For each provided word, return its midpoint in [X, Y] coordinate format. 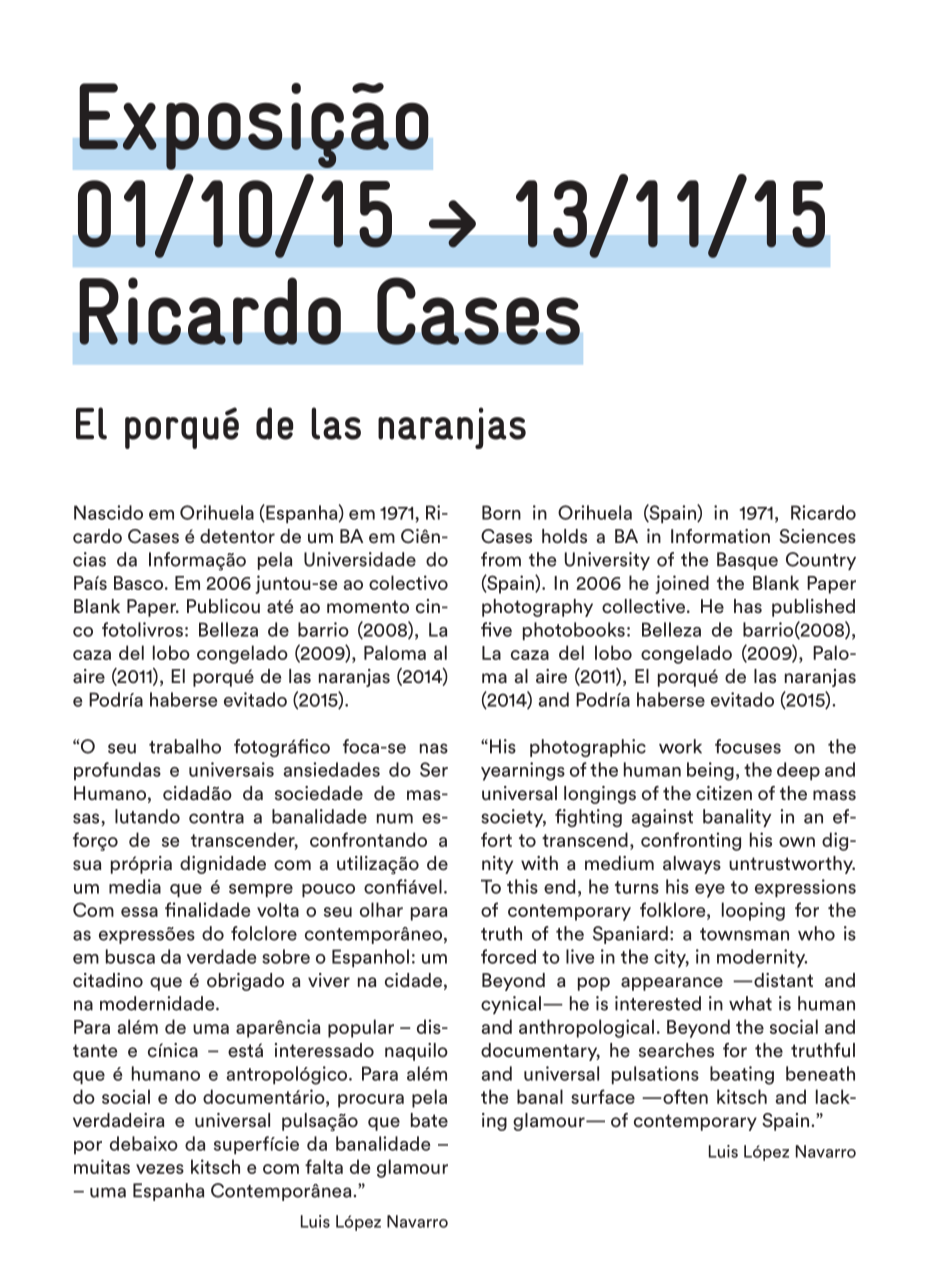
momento [368, 607]
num [395, 818]
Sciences [817, 536]
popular [361, 1028]
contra [216, 817]
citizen [724, 793]
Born [501, 512]
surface [603, 1096]
